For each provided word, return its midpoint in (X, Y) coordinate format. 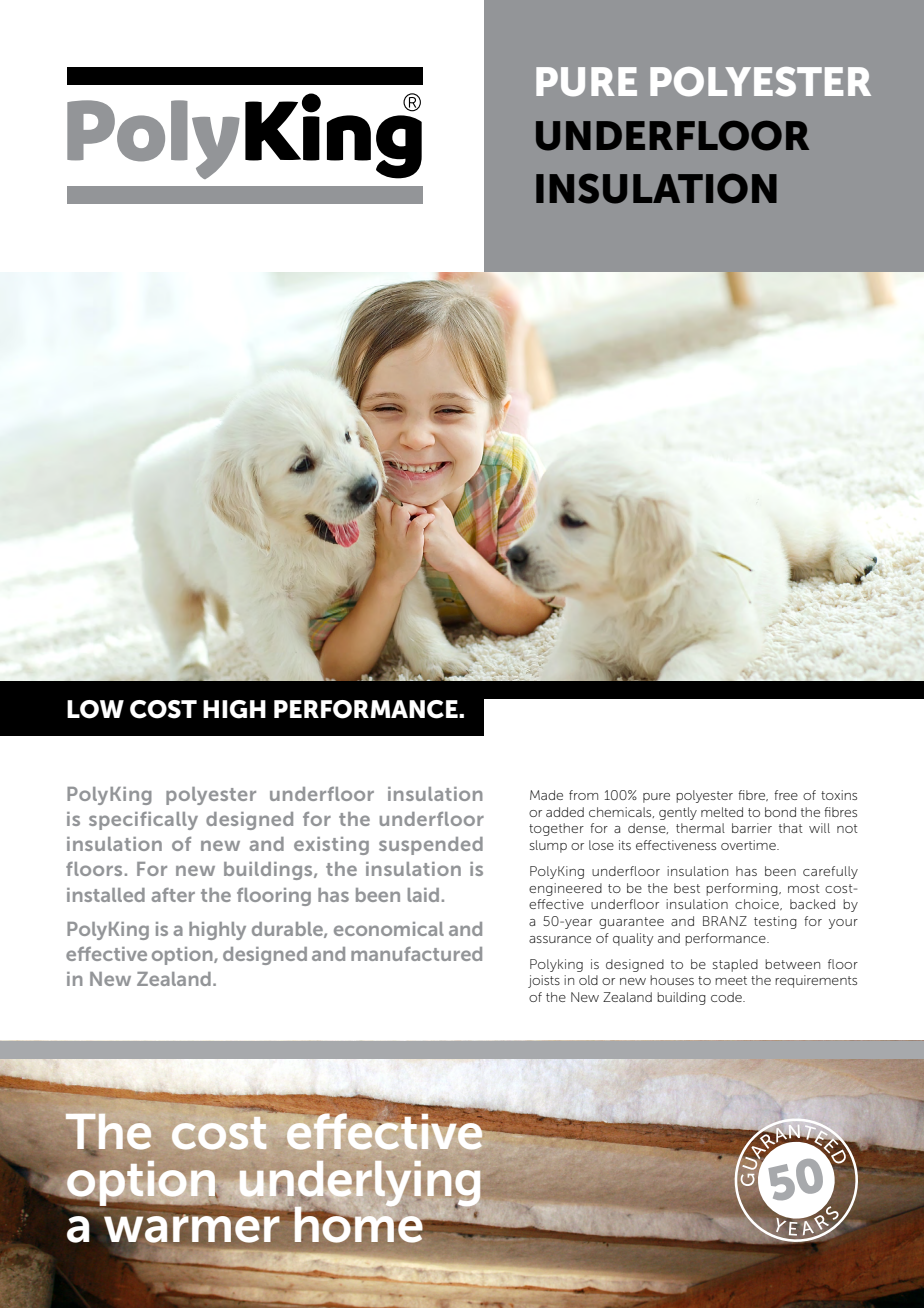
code (727, 997)
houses (672, 980)
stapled (735, 965)
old (588, 980)
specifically (143, 821)
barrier (752, 828)
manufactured (416, 954)
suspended (431, 846)
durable (288, 930)
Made (546, 795)
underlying (358, 1185)
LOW (95, 709)
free (786, 795)
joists (544, 981)
